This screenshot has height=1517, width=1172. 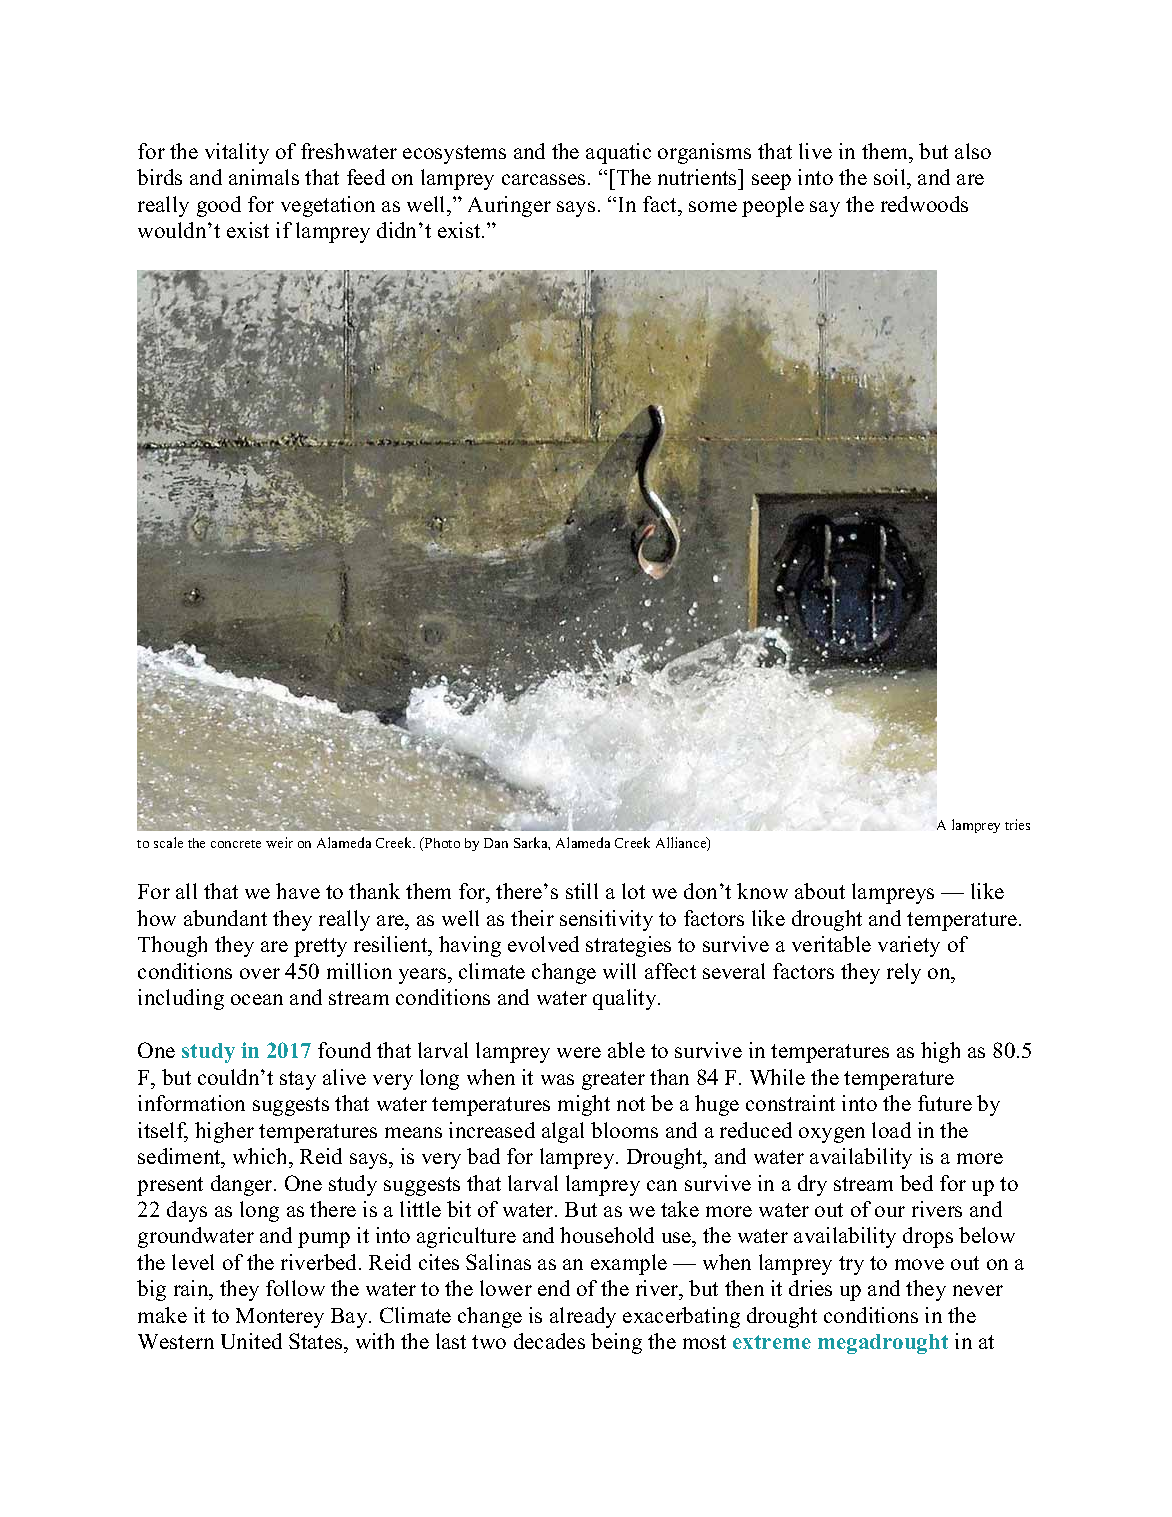 What do you see at coordinates (1017, 824) in the screenshot?
I see `tries` at bounding box center [1017, 824].
